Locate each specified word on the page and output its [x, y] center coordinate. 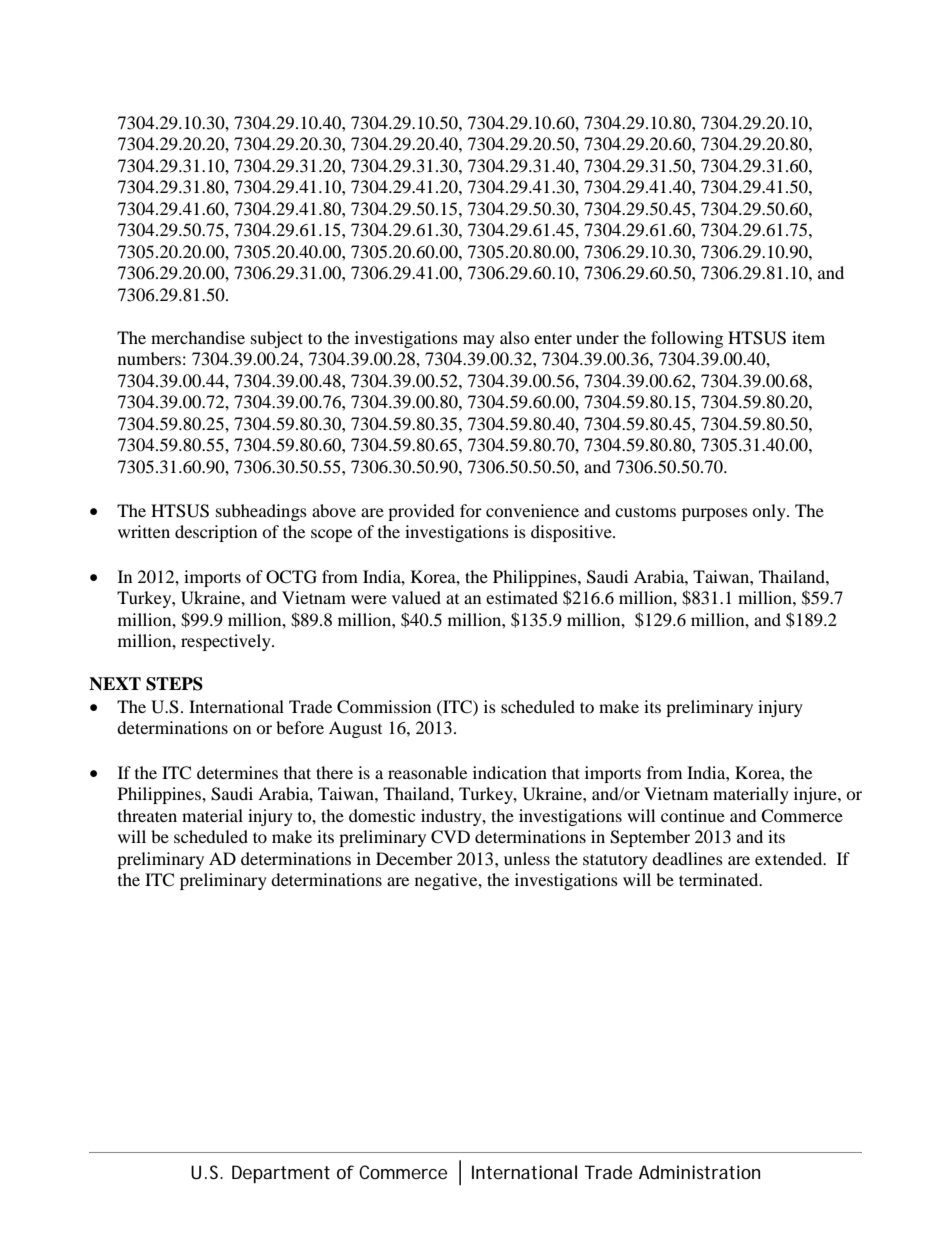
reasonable [427, 772]
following [687, 339]
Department [281, 1174]
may [479, 341]
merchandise [198, 337]
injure [816, 795]
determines [237, 772]
